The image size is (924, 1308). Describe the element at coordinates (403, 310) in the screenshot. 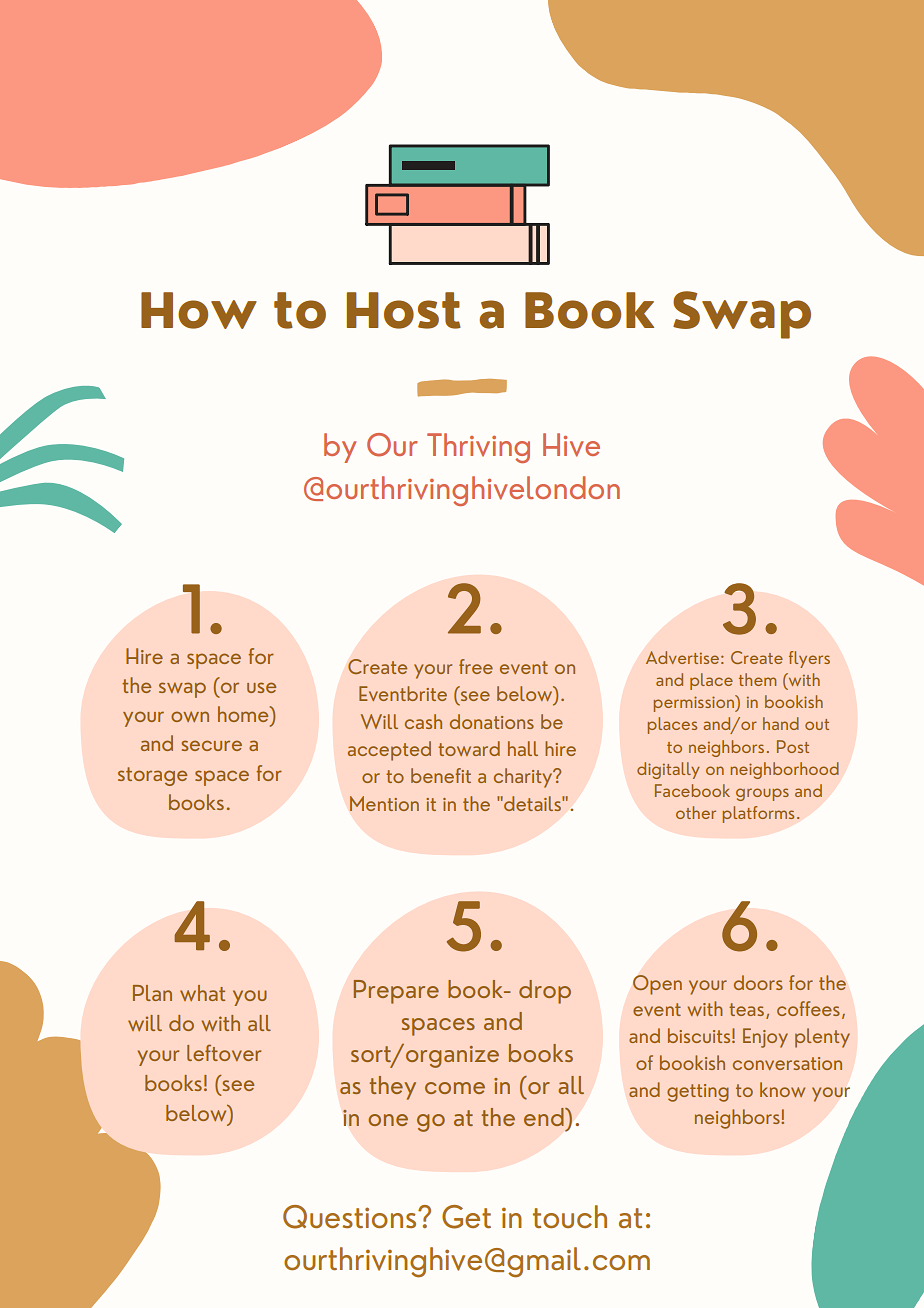

I see `Host` at that location.
